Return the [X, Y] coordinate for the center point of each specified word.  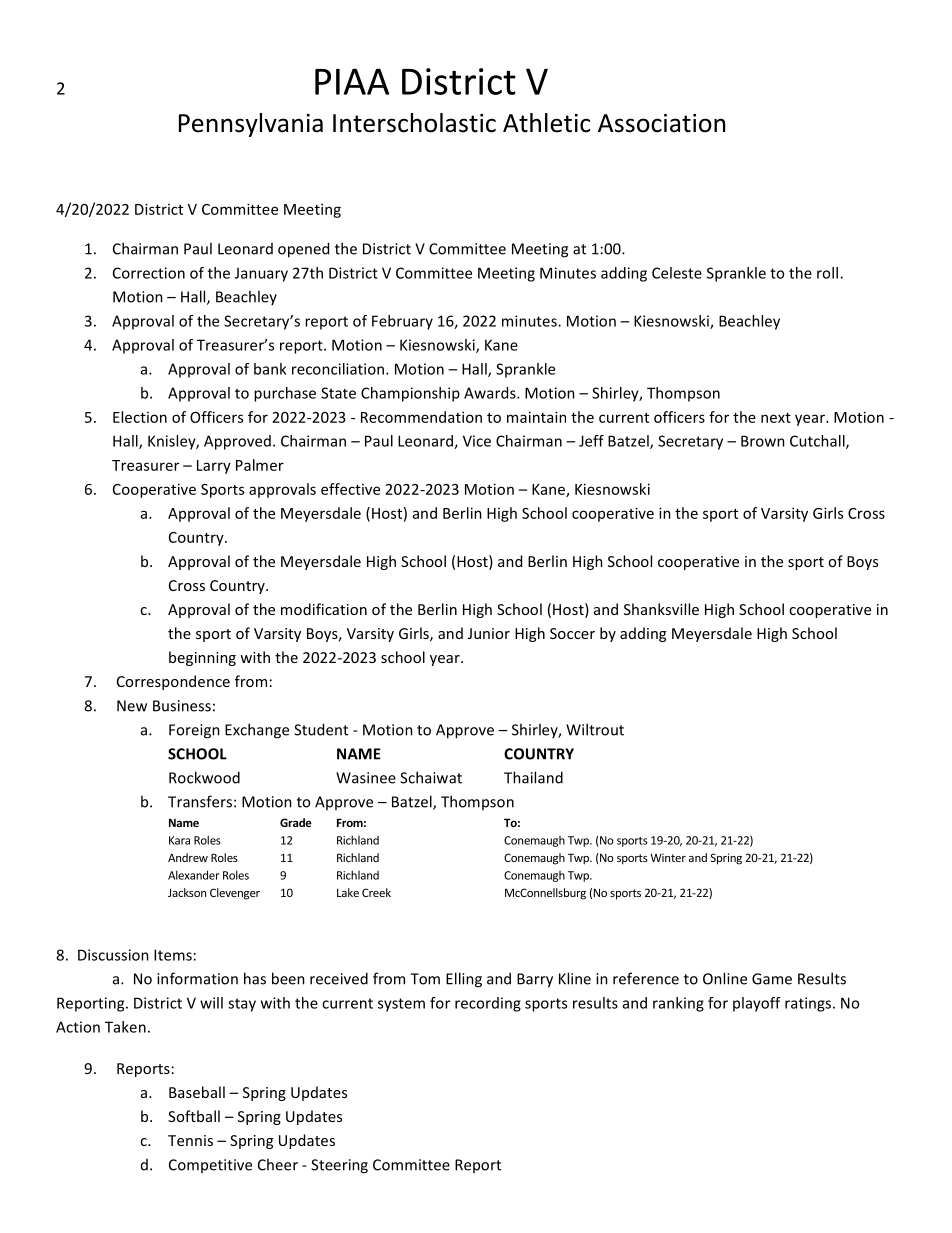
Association [661, 123]
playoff [757, 1004]
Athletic [546, 123]
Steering [339, 1166]
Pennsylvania [251, 125]
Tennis [190, 1140]
